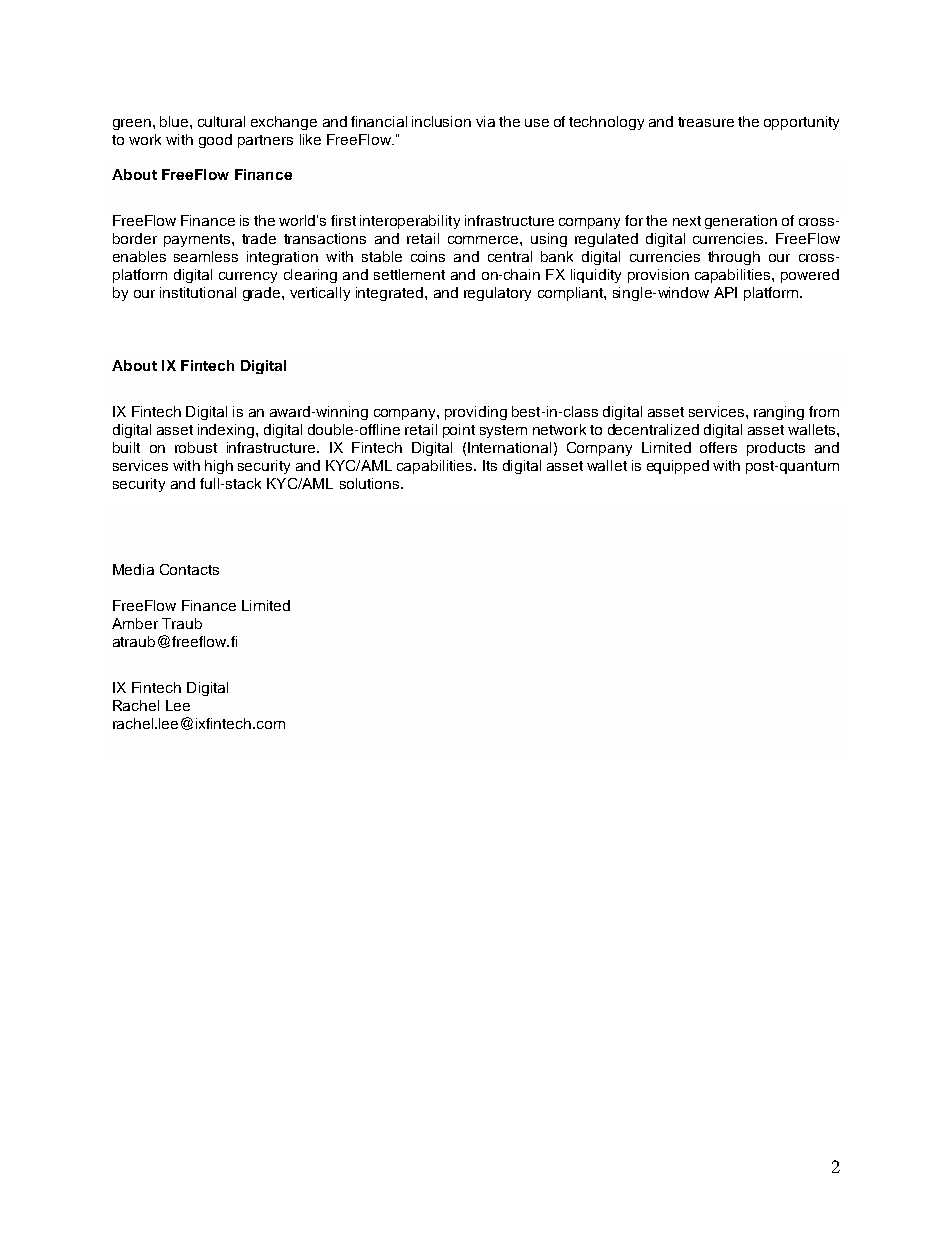  What do you see at coordinates (198, 292) in the image?
I see `institutional` at bounding box center [198, 292].
